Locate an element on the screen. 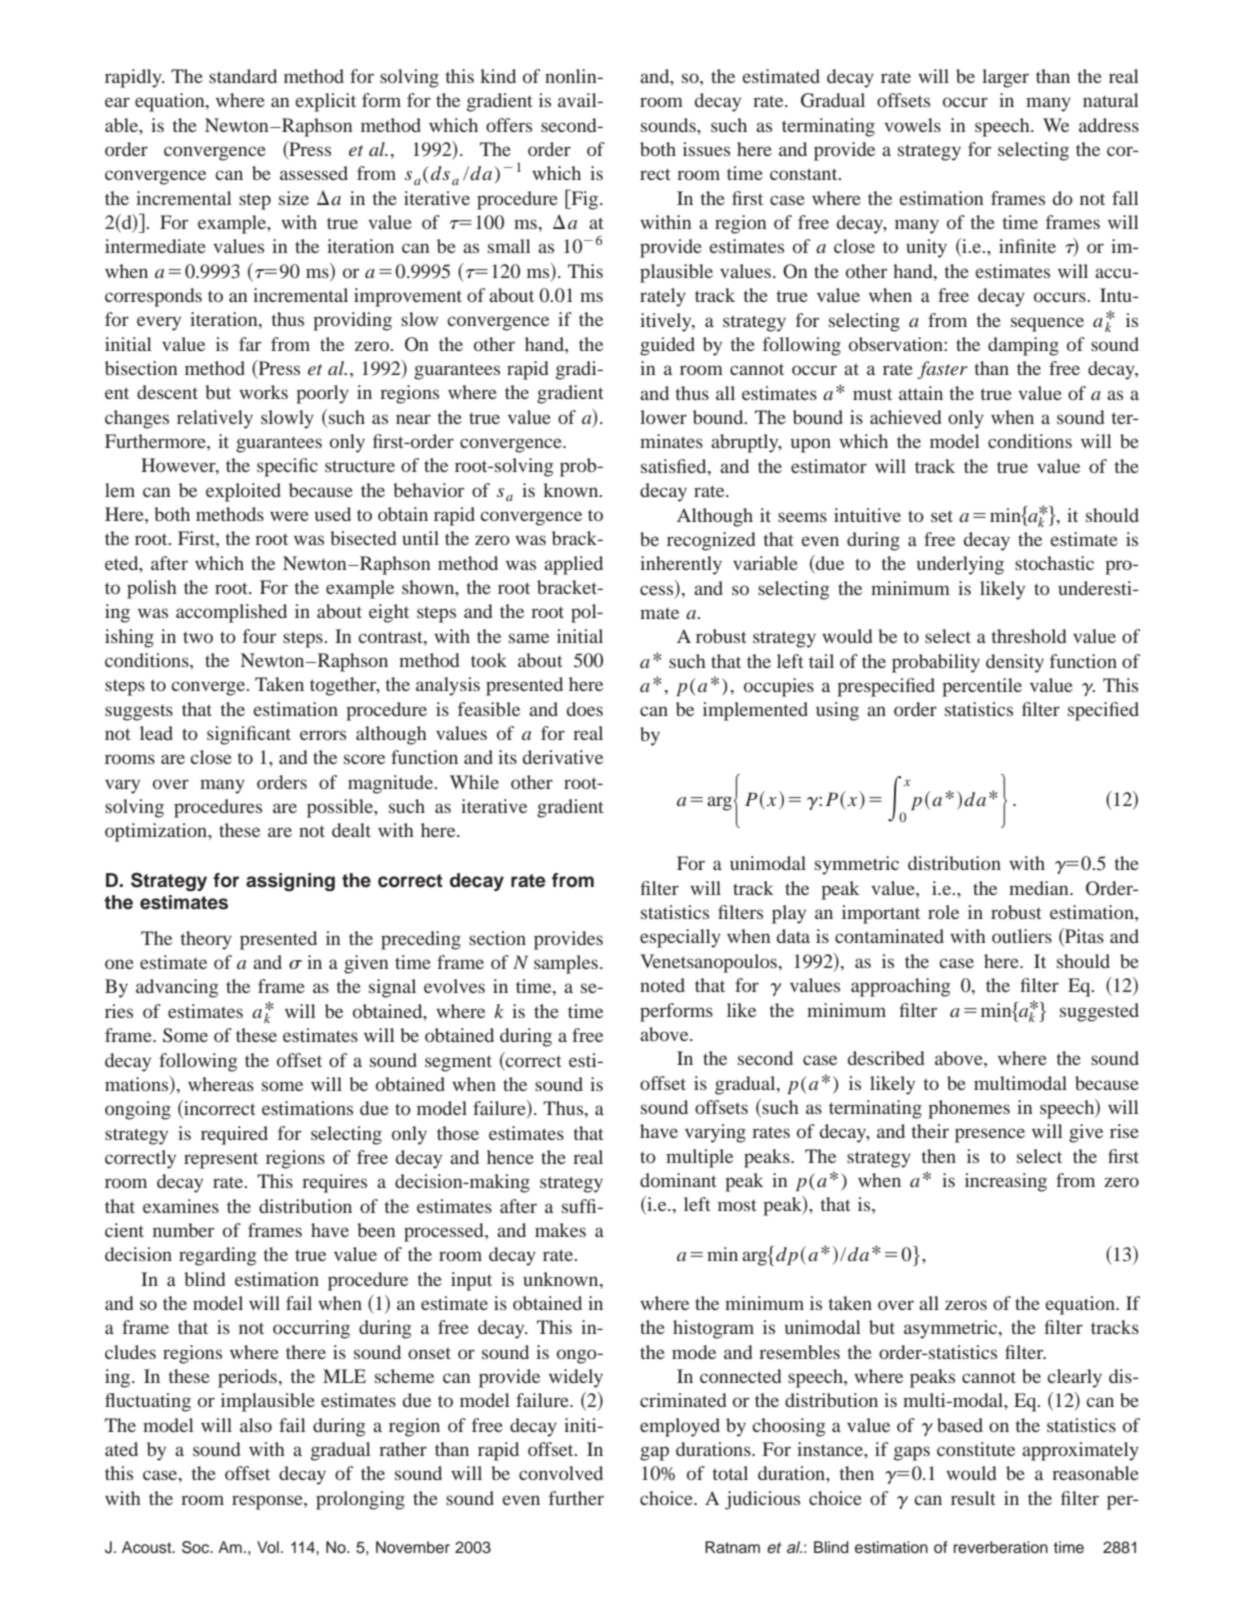 Image resolution: width=1244 pixels, height=1610 pixels. standard is located at coordinates (243, 76).
